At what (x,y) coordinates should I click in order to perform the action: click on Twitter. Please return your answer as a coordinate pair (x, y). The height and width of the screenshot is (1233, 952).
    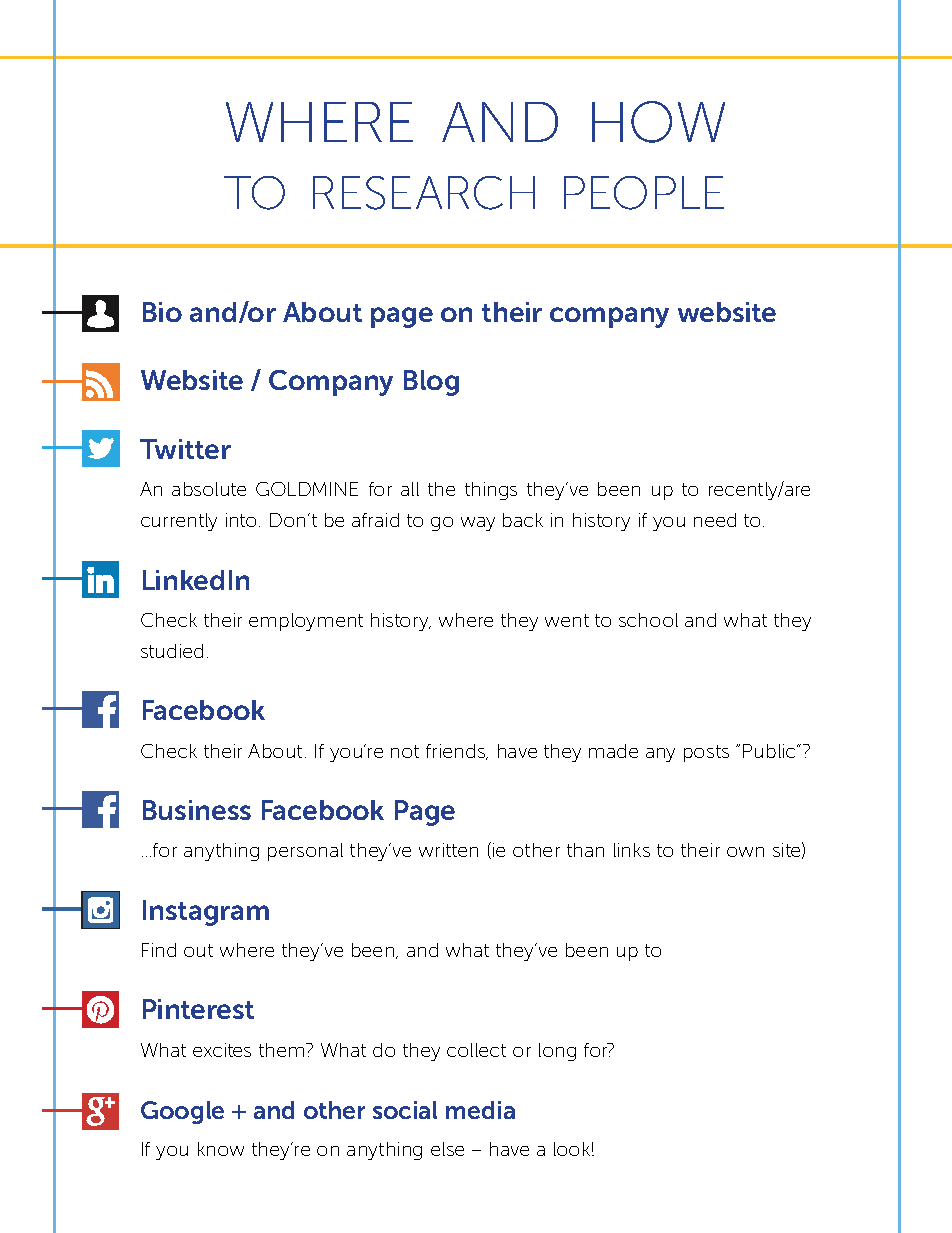
    Looking at the image, I should click on (185, 449).
